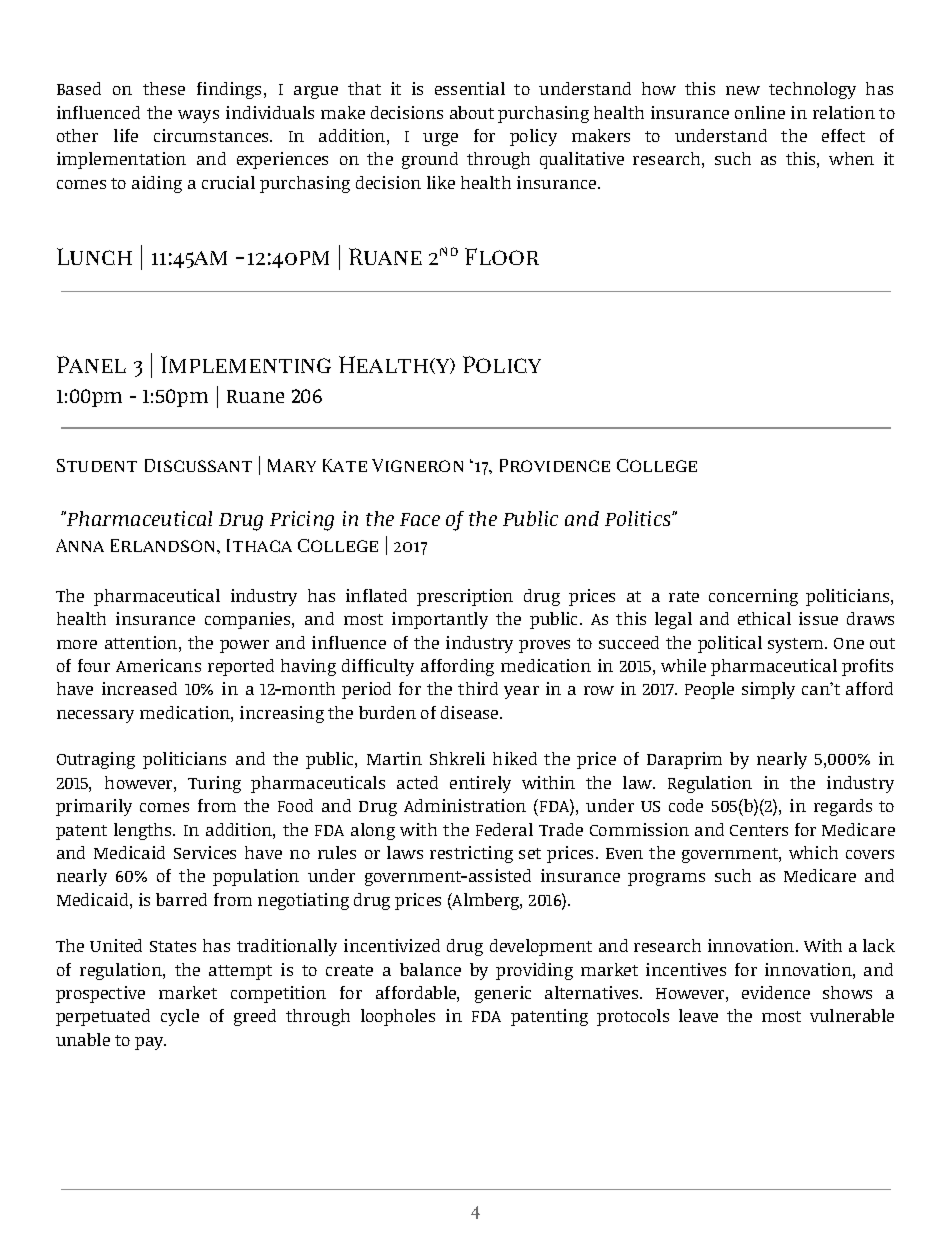 The height and width of the document is (1233, 952). Describe the element at coordinates (472, 112) in the document. I see `about` at that location.
